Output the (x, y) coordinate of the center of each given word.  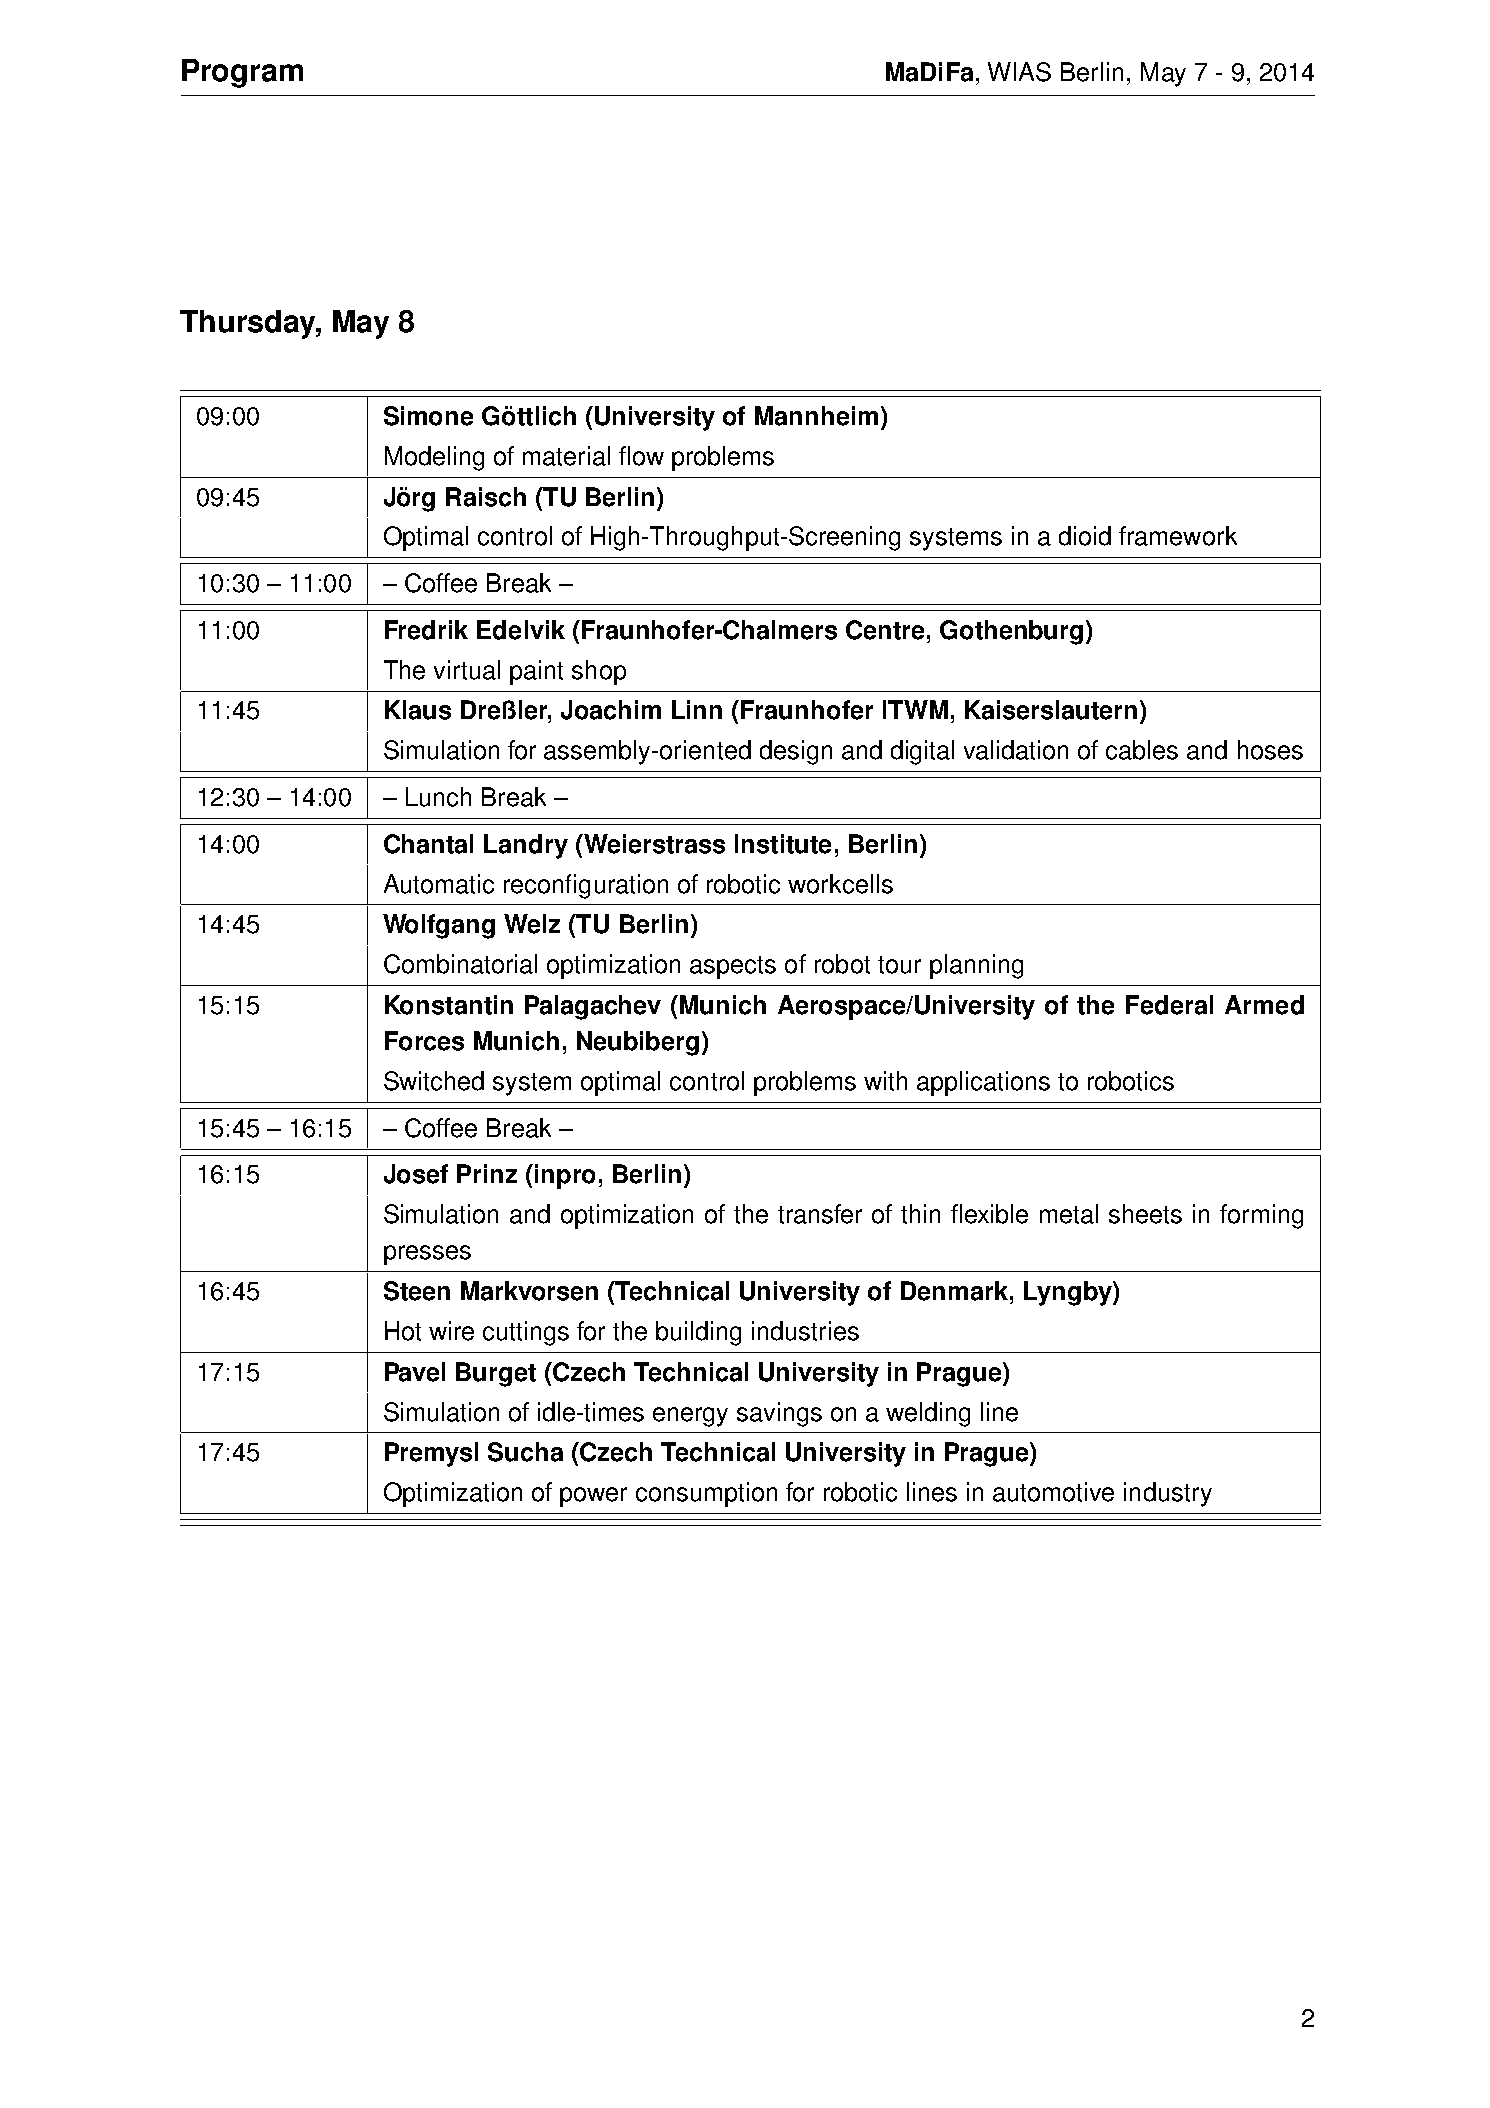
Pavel (415, 1372)
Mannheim (816, 416)
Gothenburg (1011, 632)
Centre (885, 630)
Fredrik (426, 630)
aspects (733, 967)
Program (242, 73)
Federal (1169, 1005)
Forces (424, 1041)
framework (1178, 536)
